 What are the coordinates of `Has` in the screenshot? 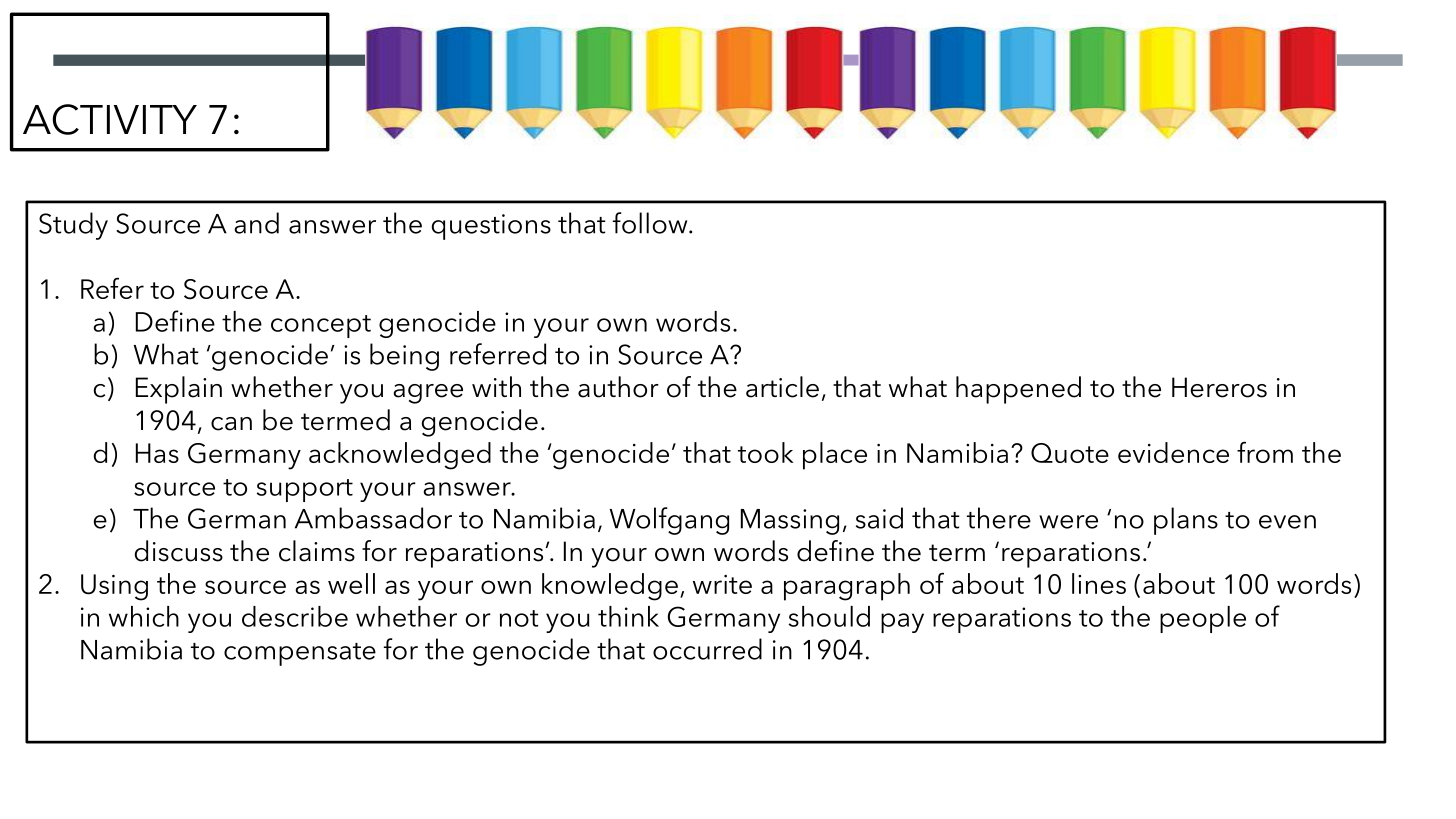 It's located at (157, 453).
